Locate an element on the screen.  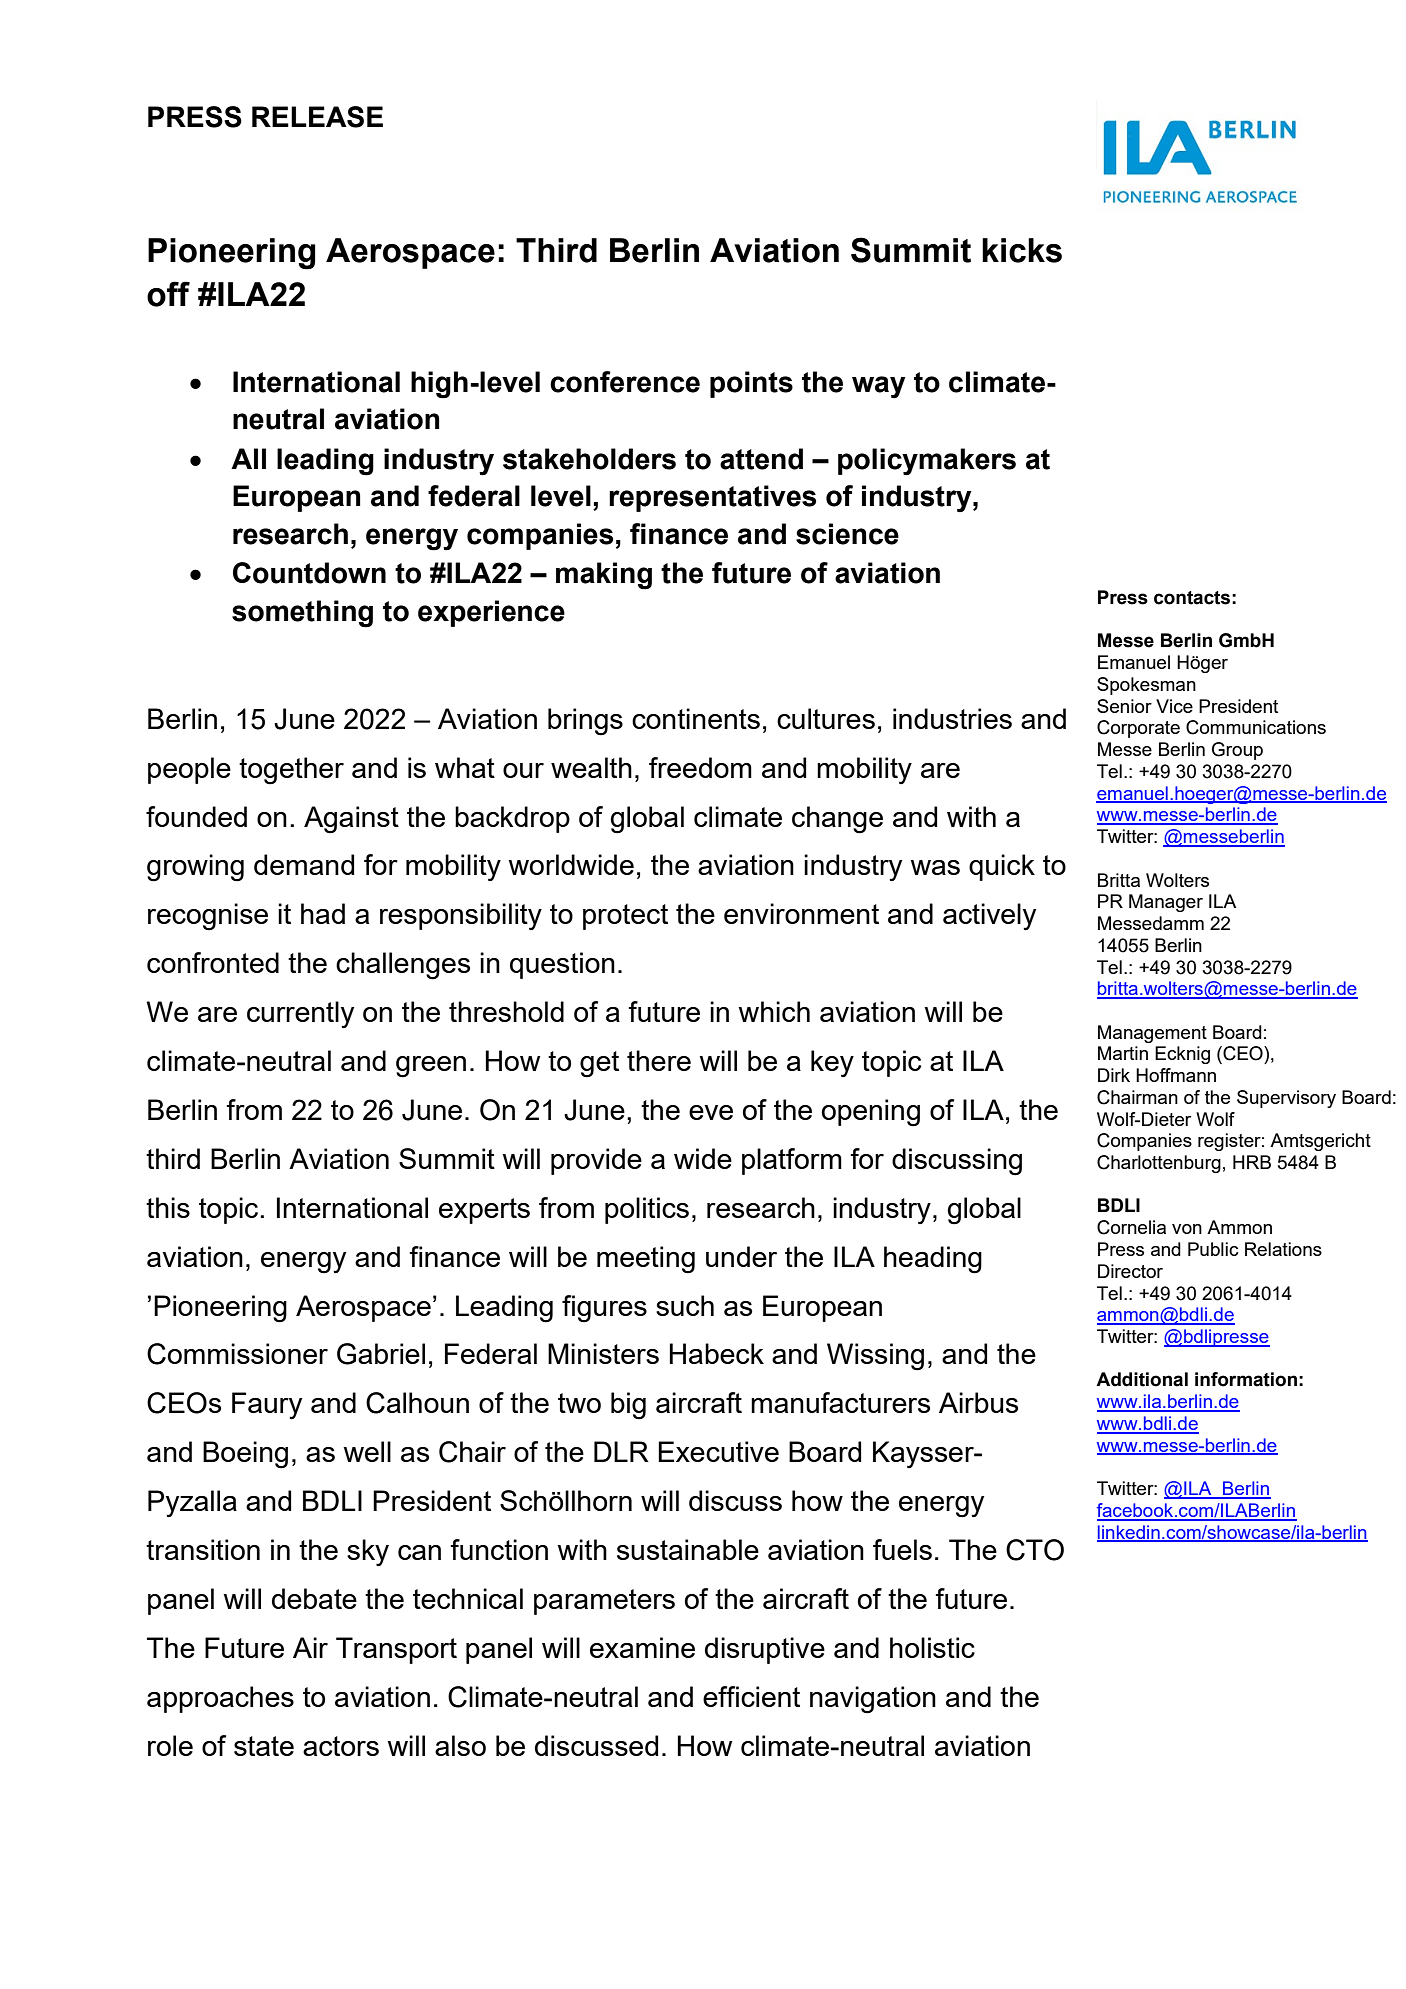
Manager is located at coordinates (1166, 903).
